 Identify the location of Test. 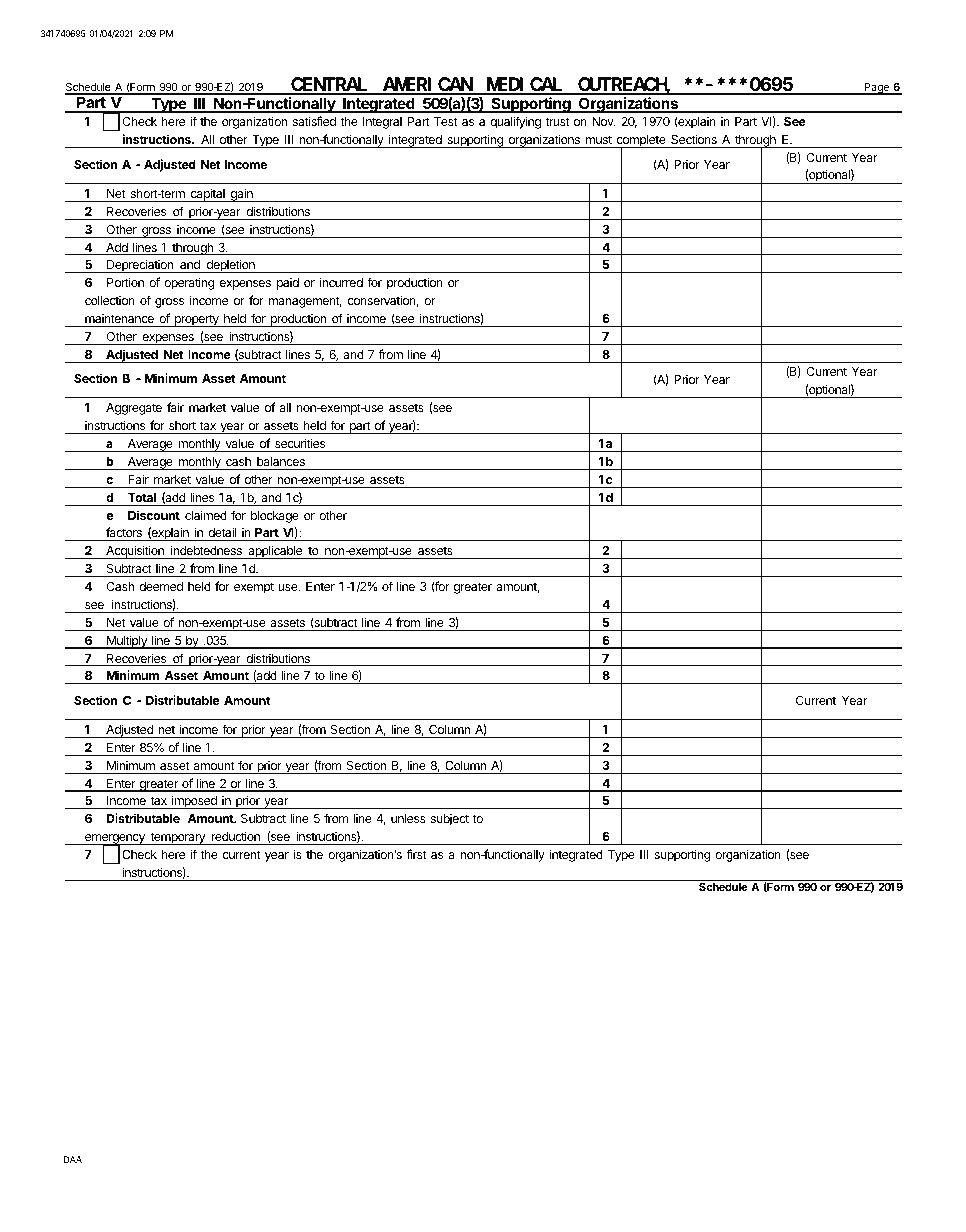
(446, 121).
